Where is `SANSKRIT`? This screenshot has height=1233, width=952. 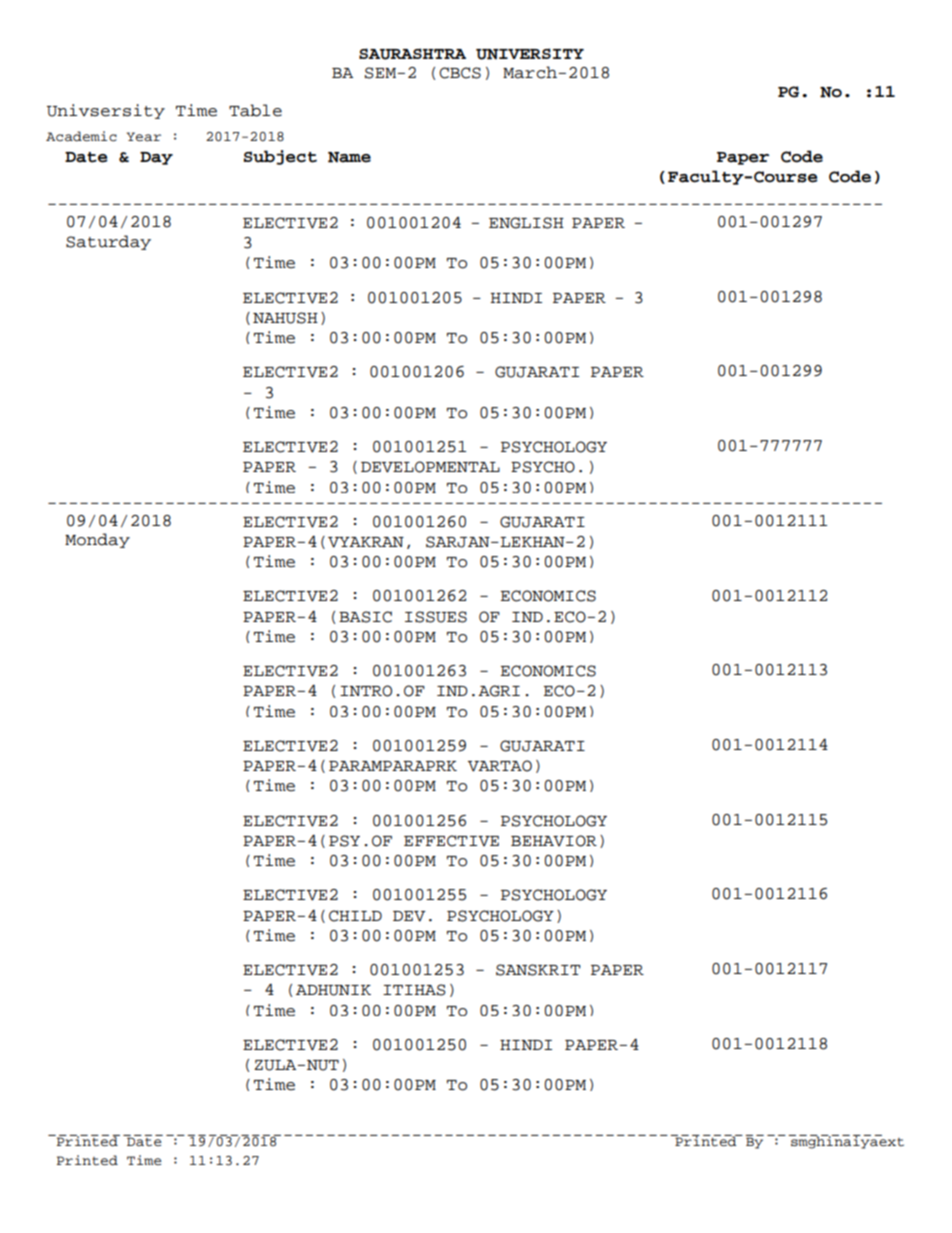 SANSKRIT is located at coordinates (538, 970).
